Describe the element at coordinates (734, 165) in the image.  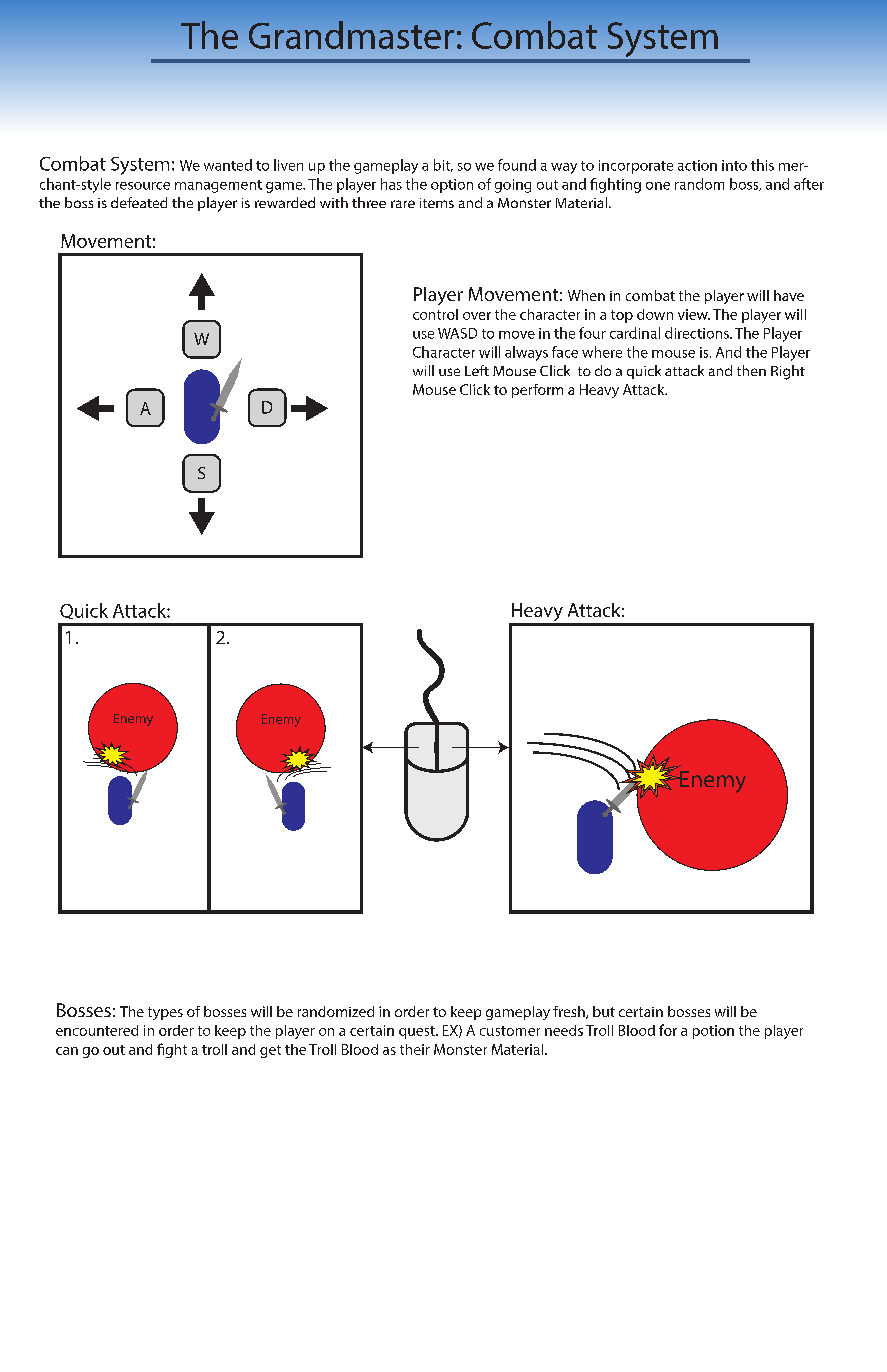
I see `into` at that location.
